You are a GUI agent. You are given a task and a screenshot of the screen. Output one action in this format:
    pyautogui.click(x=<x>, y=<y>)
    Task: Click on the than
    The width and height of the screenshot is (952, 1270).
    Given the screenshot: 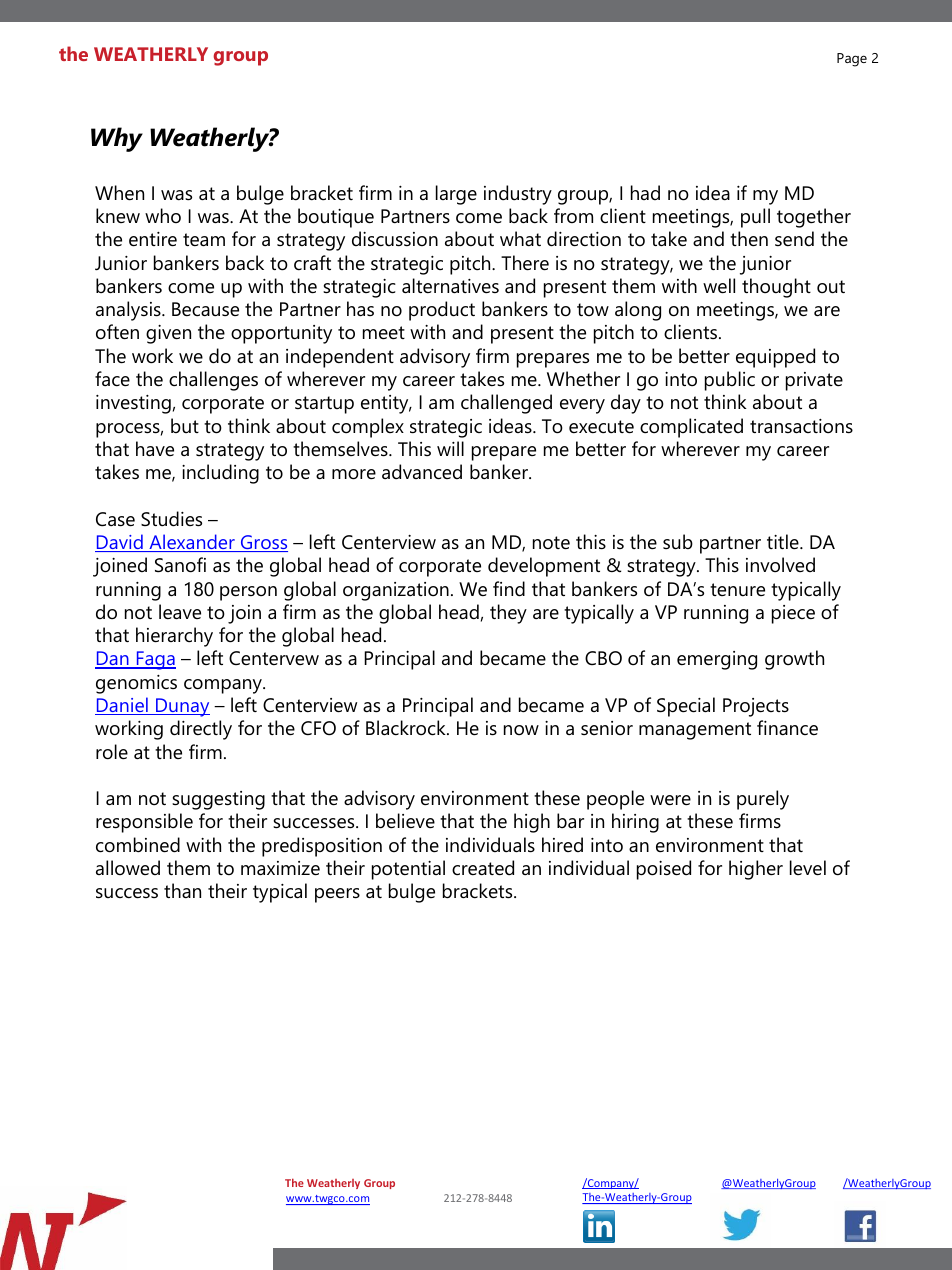 What is the action you would take?
    pyautogui.click(x=182, y=890)
